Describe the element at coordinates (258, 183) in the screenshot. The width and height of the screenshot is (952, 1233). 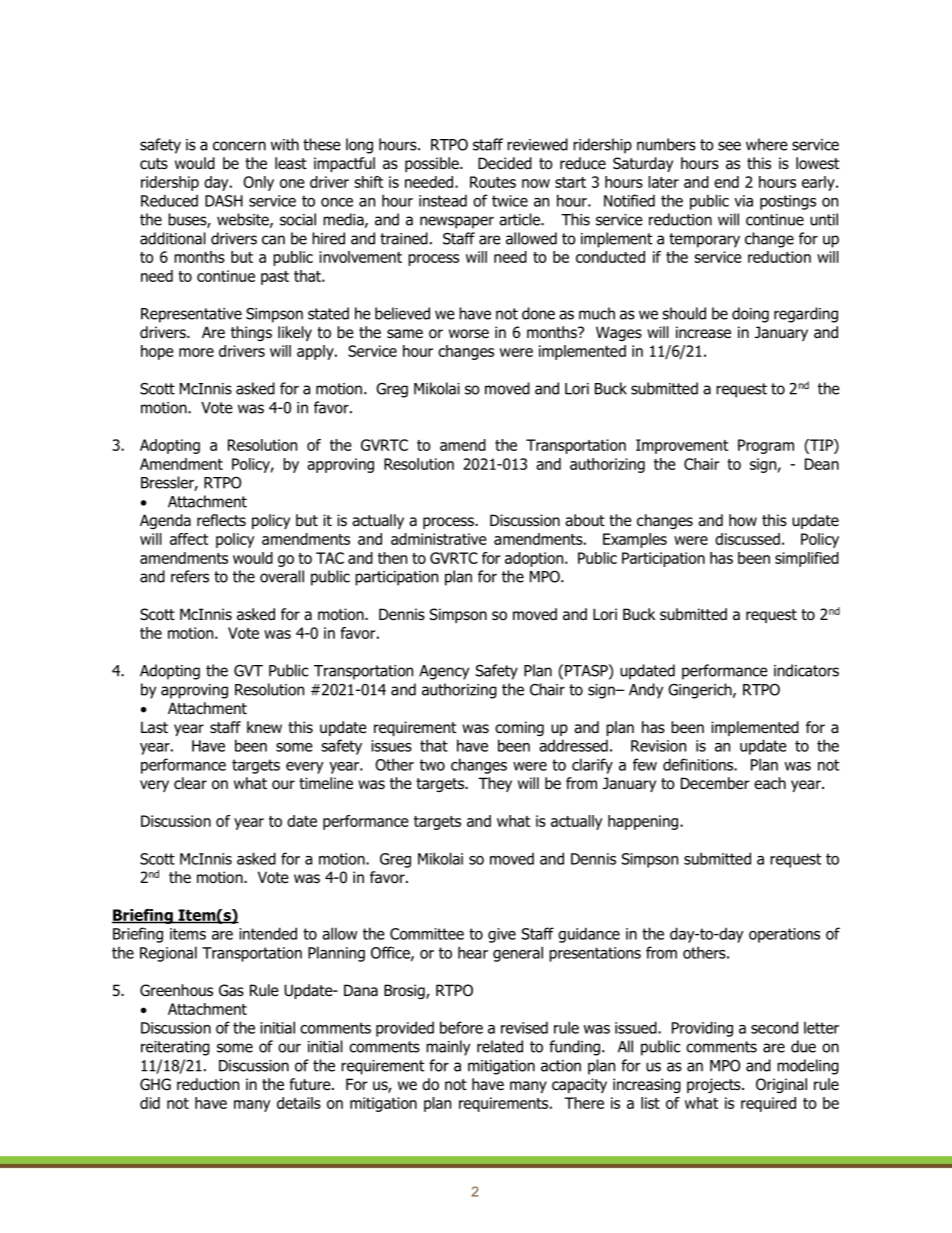
I see `Only` at that location.
